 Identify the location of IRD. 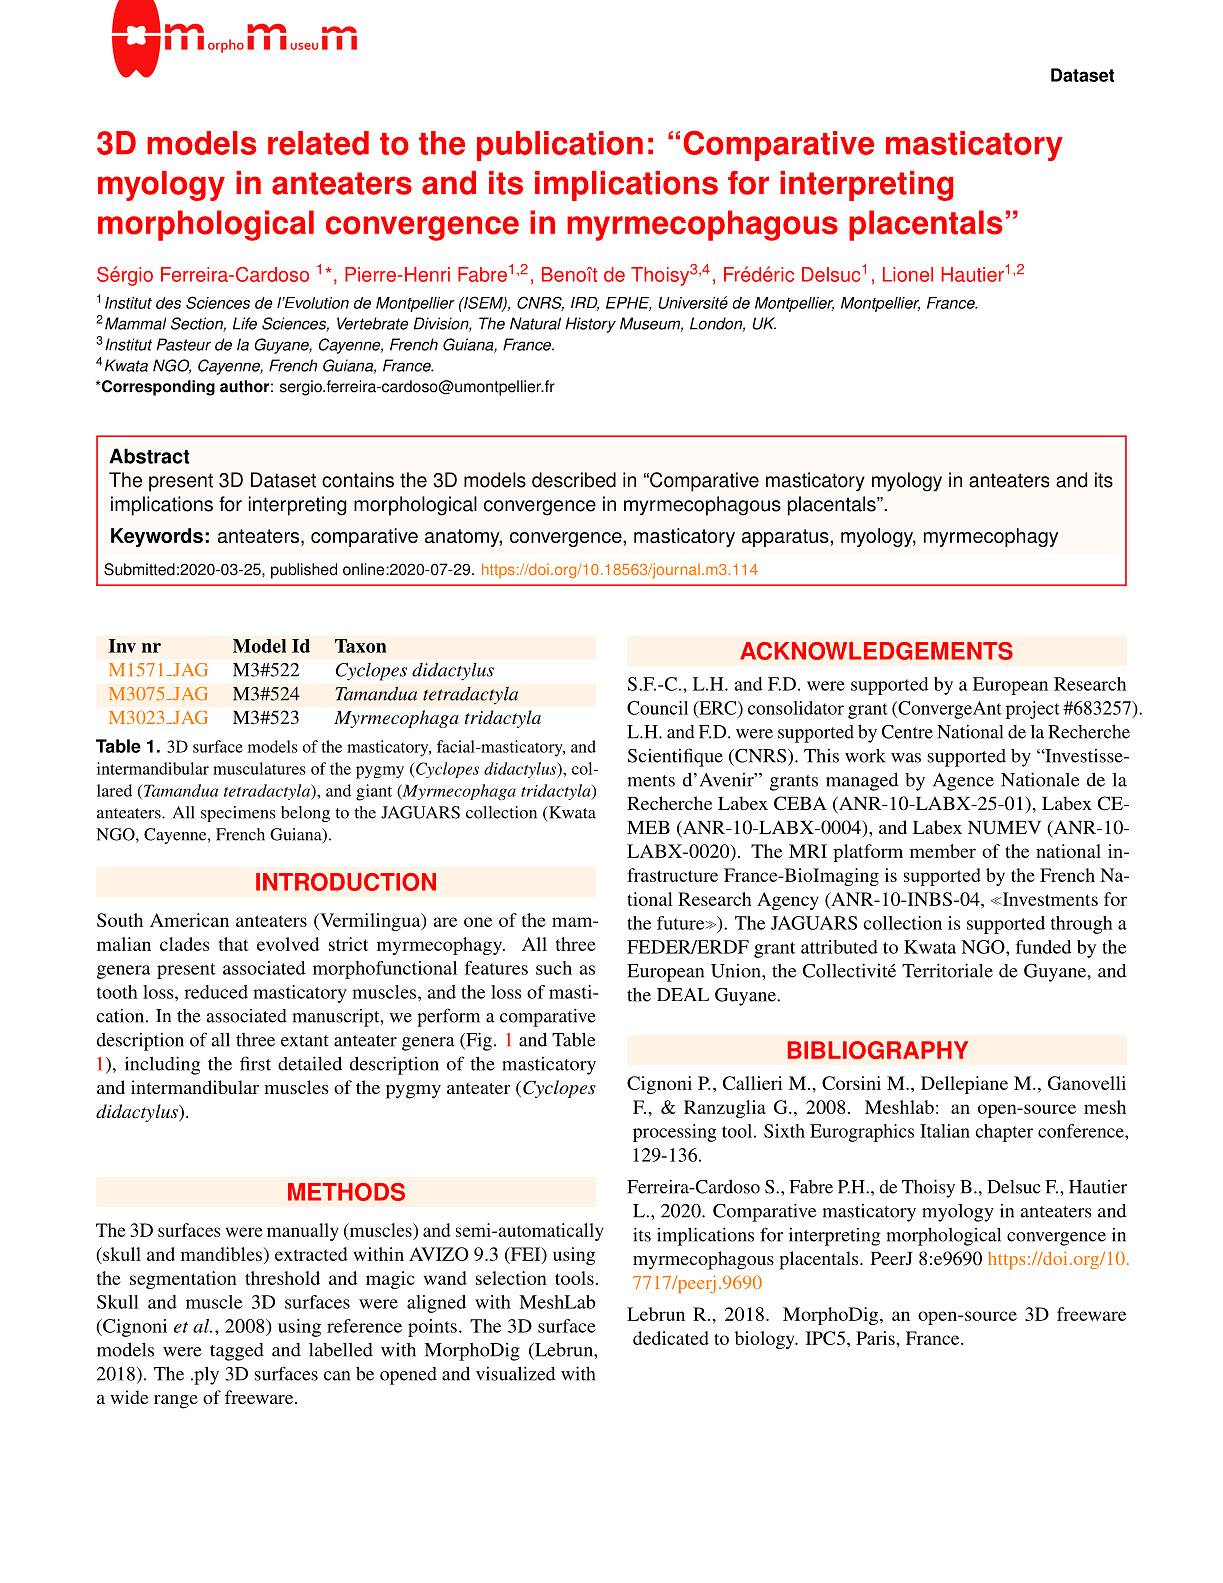
(585, 304).
